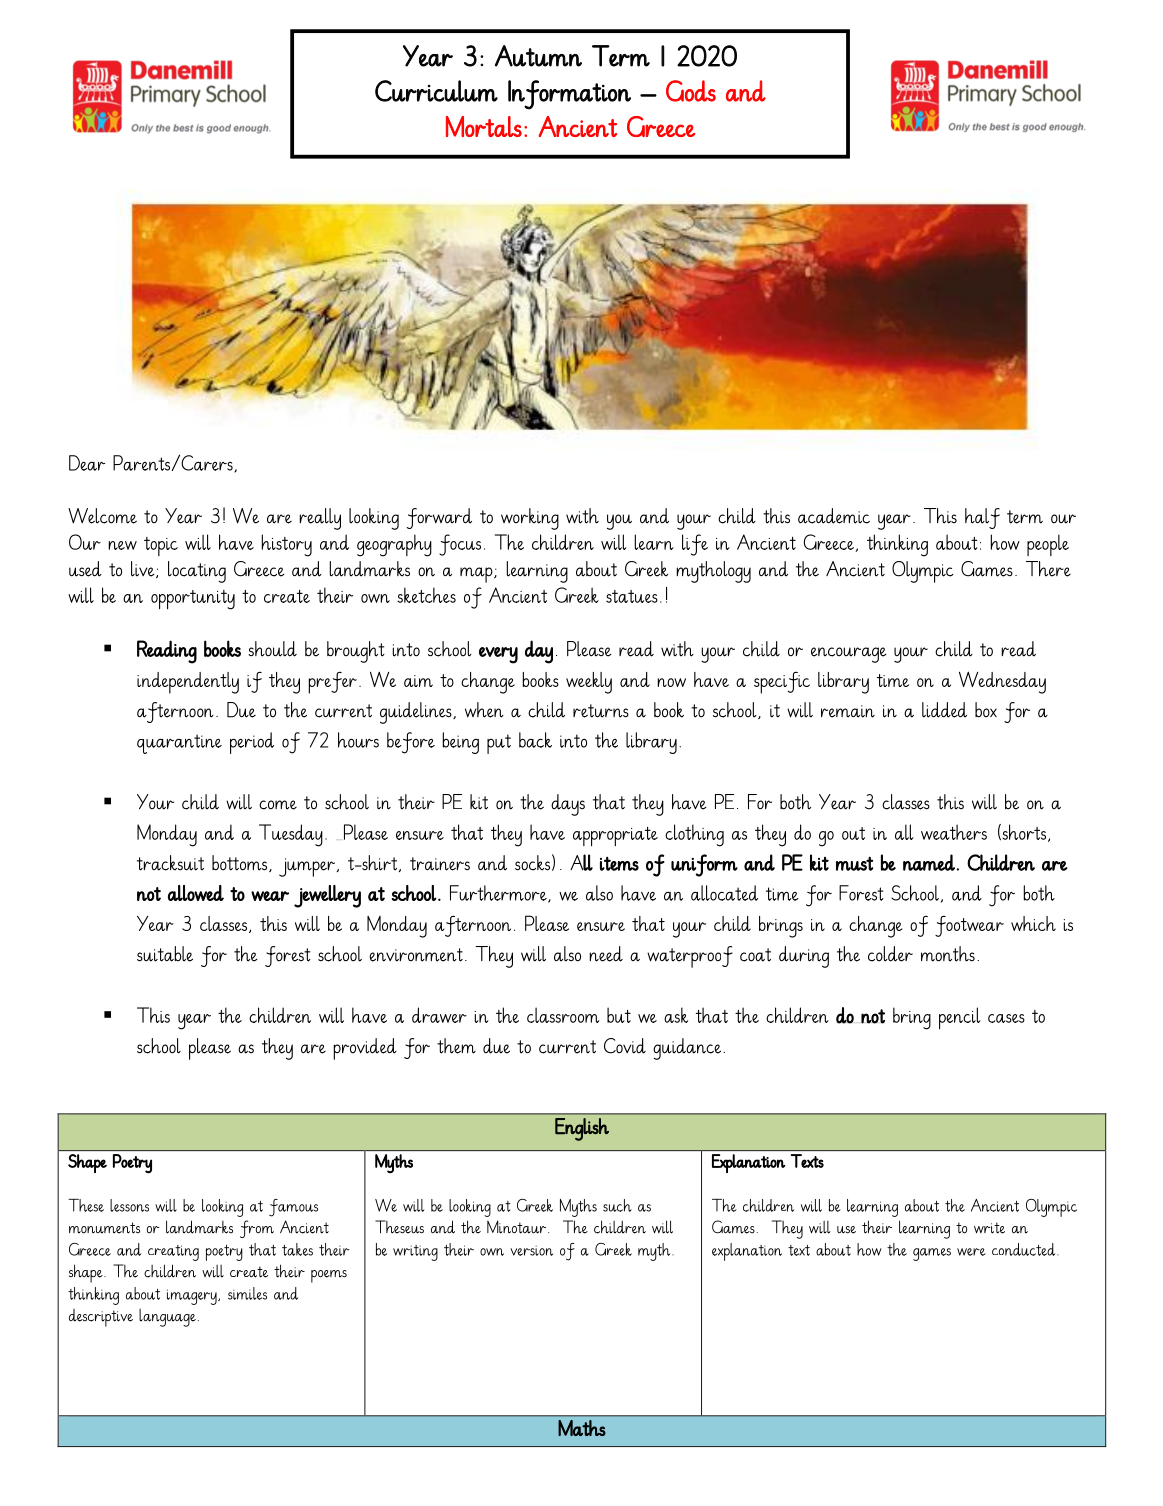 This screenshot has width=1163, height=1506. I want to click on half, so click(982, 518).
